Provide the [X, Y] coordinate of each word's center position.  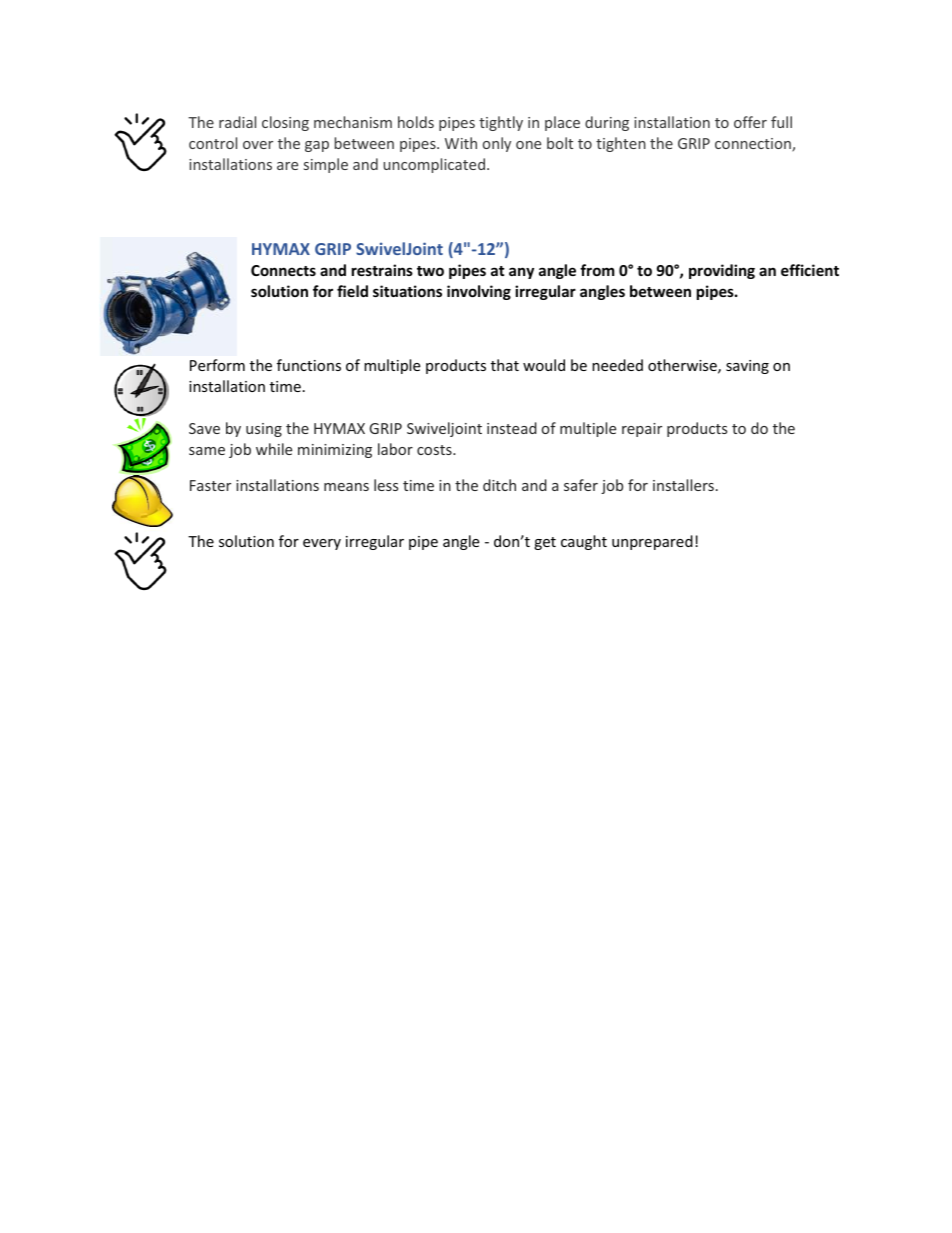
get [545, 543]
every [322, 544]
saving [747, 367]
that [505, 365]
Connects [283, 270]
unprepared [652, 542]
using [264, 430]
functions [309, 365]
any [521, 273]
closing [285, 123]
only [497, 144]
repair [642, 430]
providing [722, 271]
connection [754, 145]
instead [512, 428]
